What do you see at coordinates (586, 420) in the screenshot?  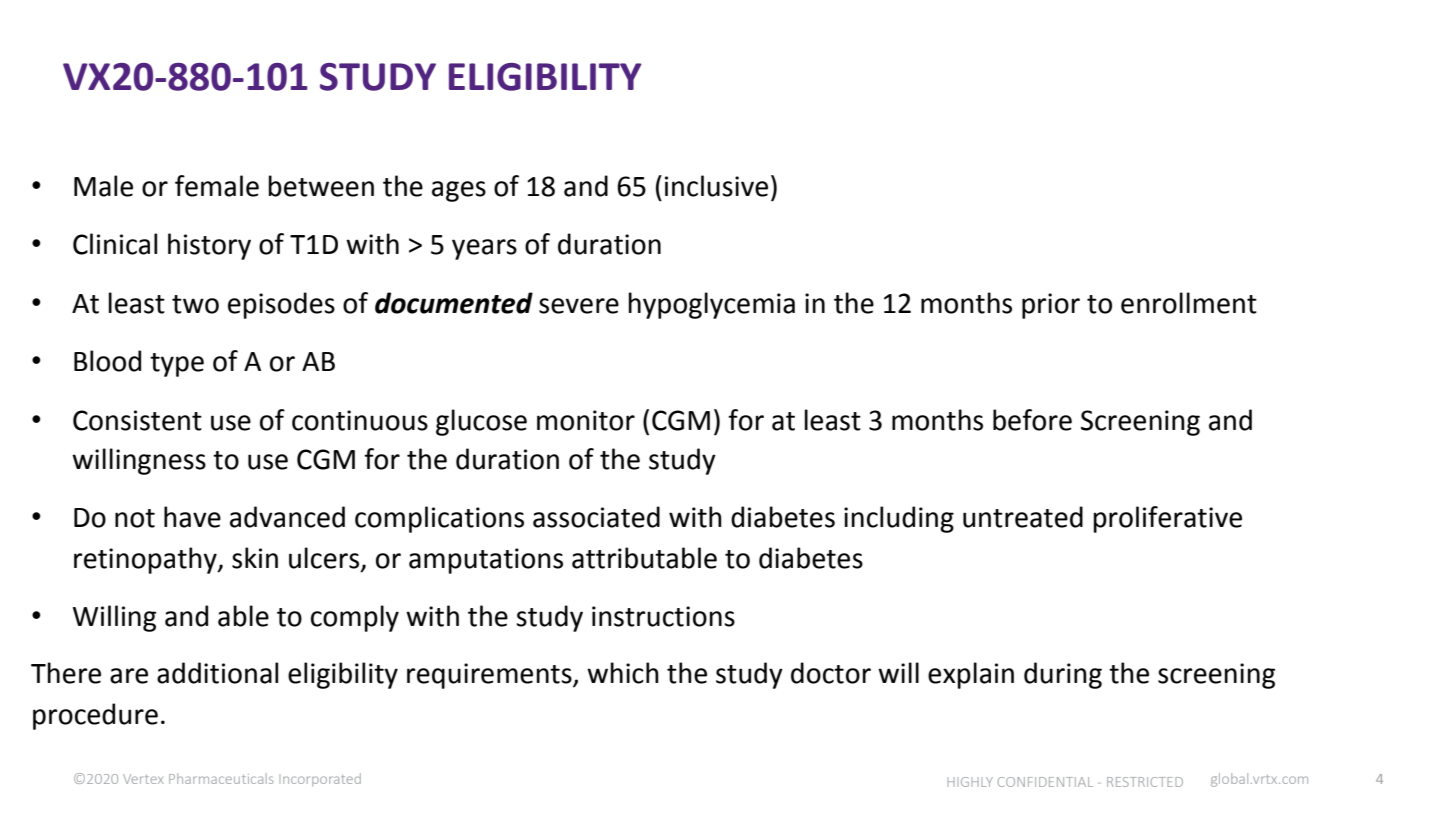 I see `monitor` at bounding box center [586, 420].
